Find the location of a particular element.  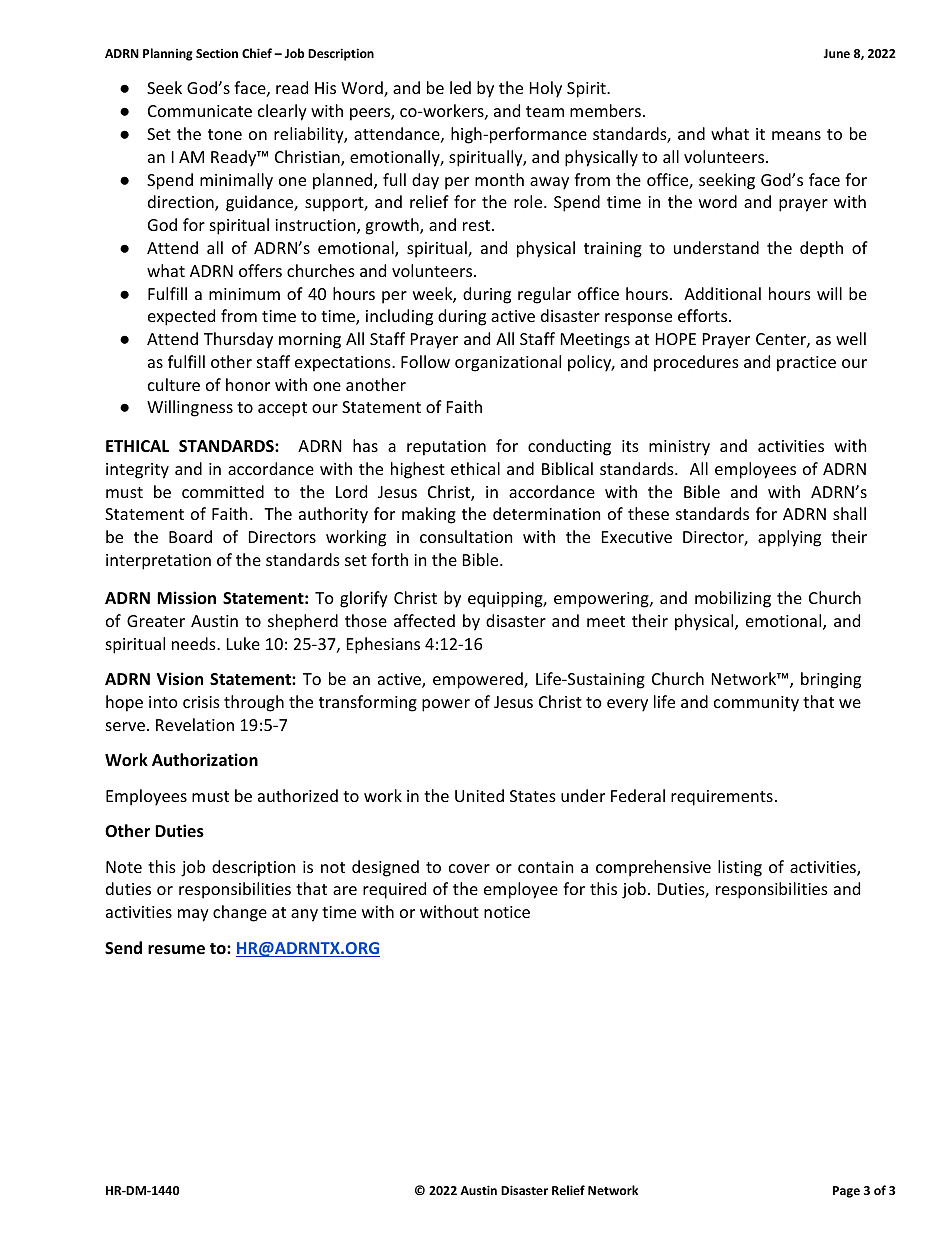

Thursday is located at coordinates (238, 340).
